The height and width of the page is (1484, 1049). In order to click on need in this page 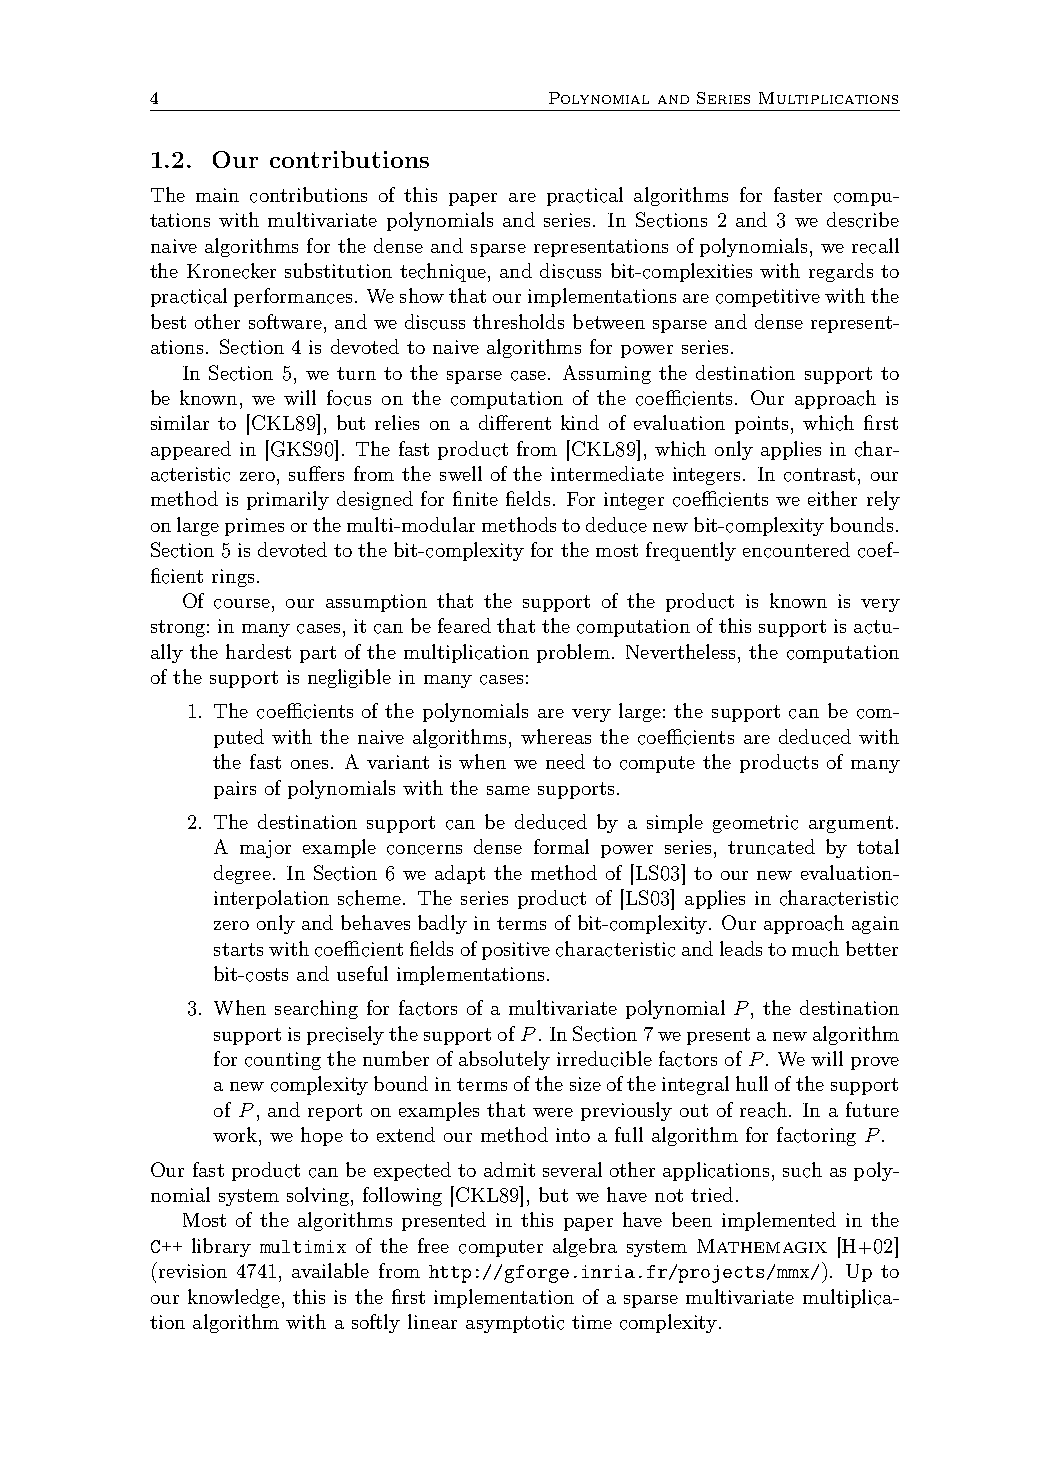, I will do `click(565, 761)`.
